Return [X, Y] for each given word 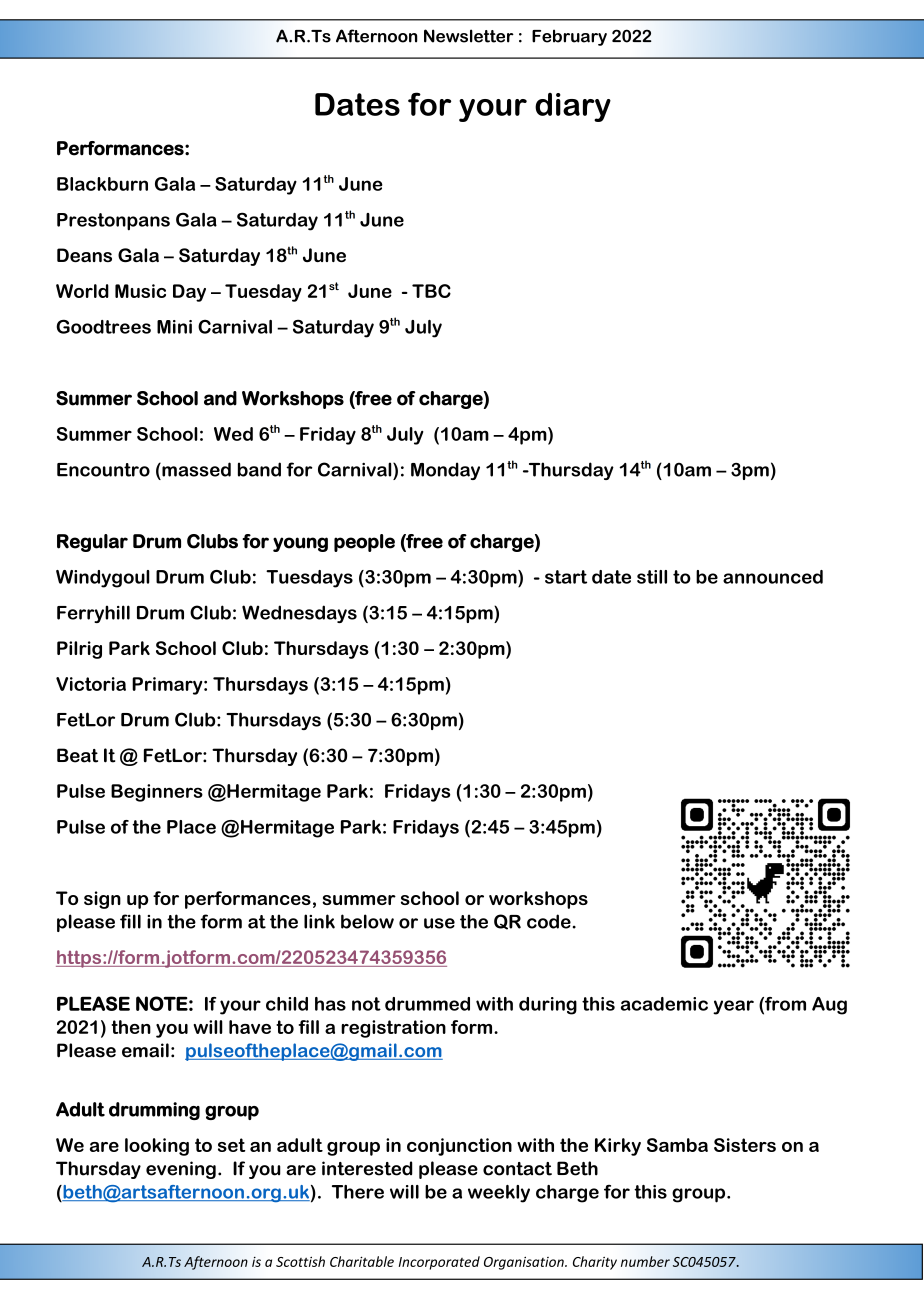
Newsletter [469, 36]
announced [773, 577]
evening [181, 1170]
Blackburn [102, 184]
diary [573, 107]
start [566, 577]
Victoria [91, 684]
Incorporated [439, 1263]
